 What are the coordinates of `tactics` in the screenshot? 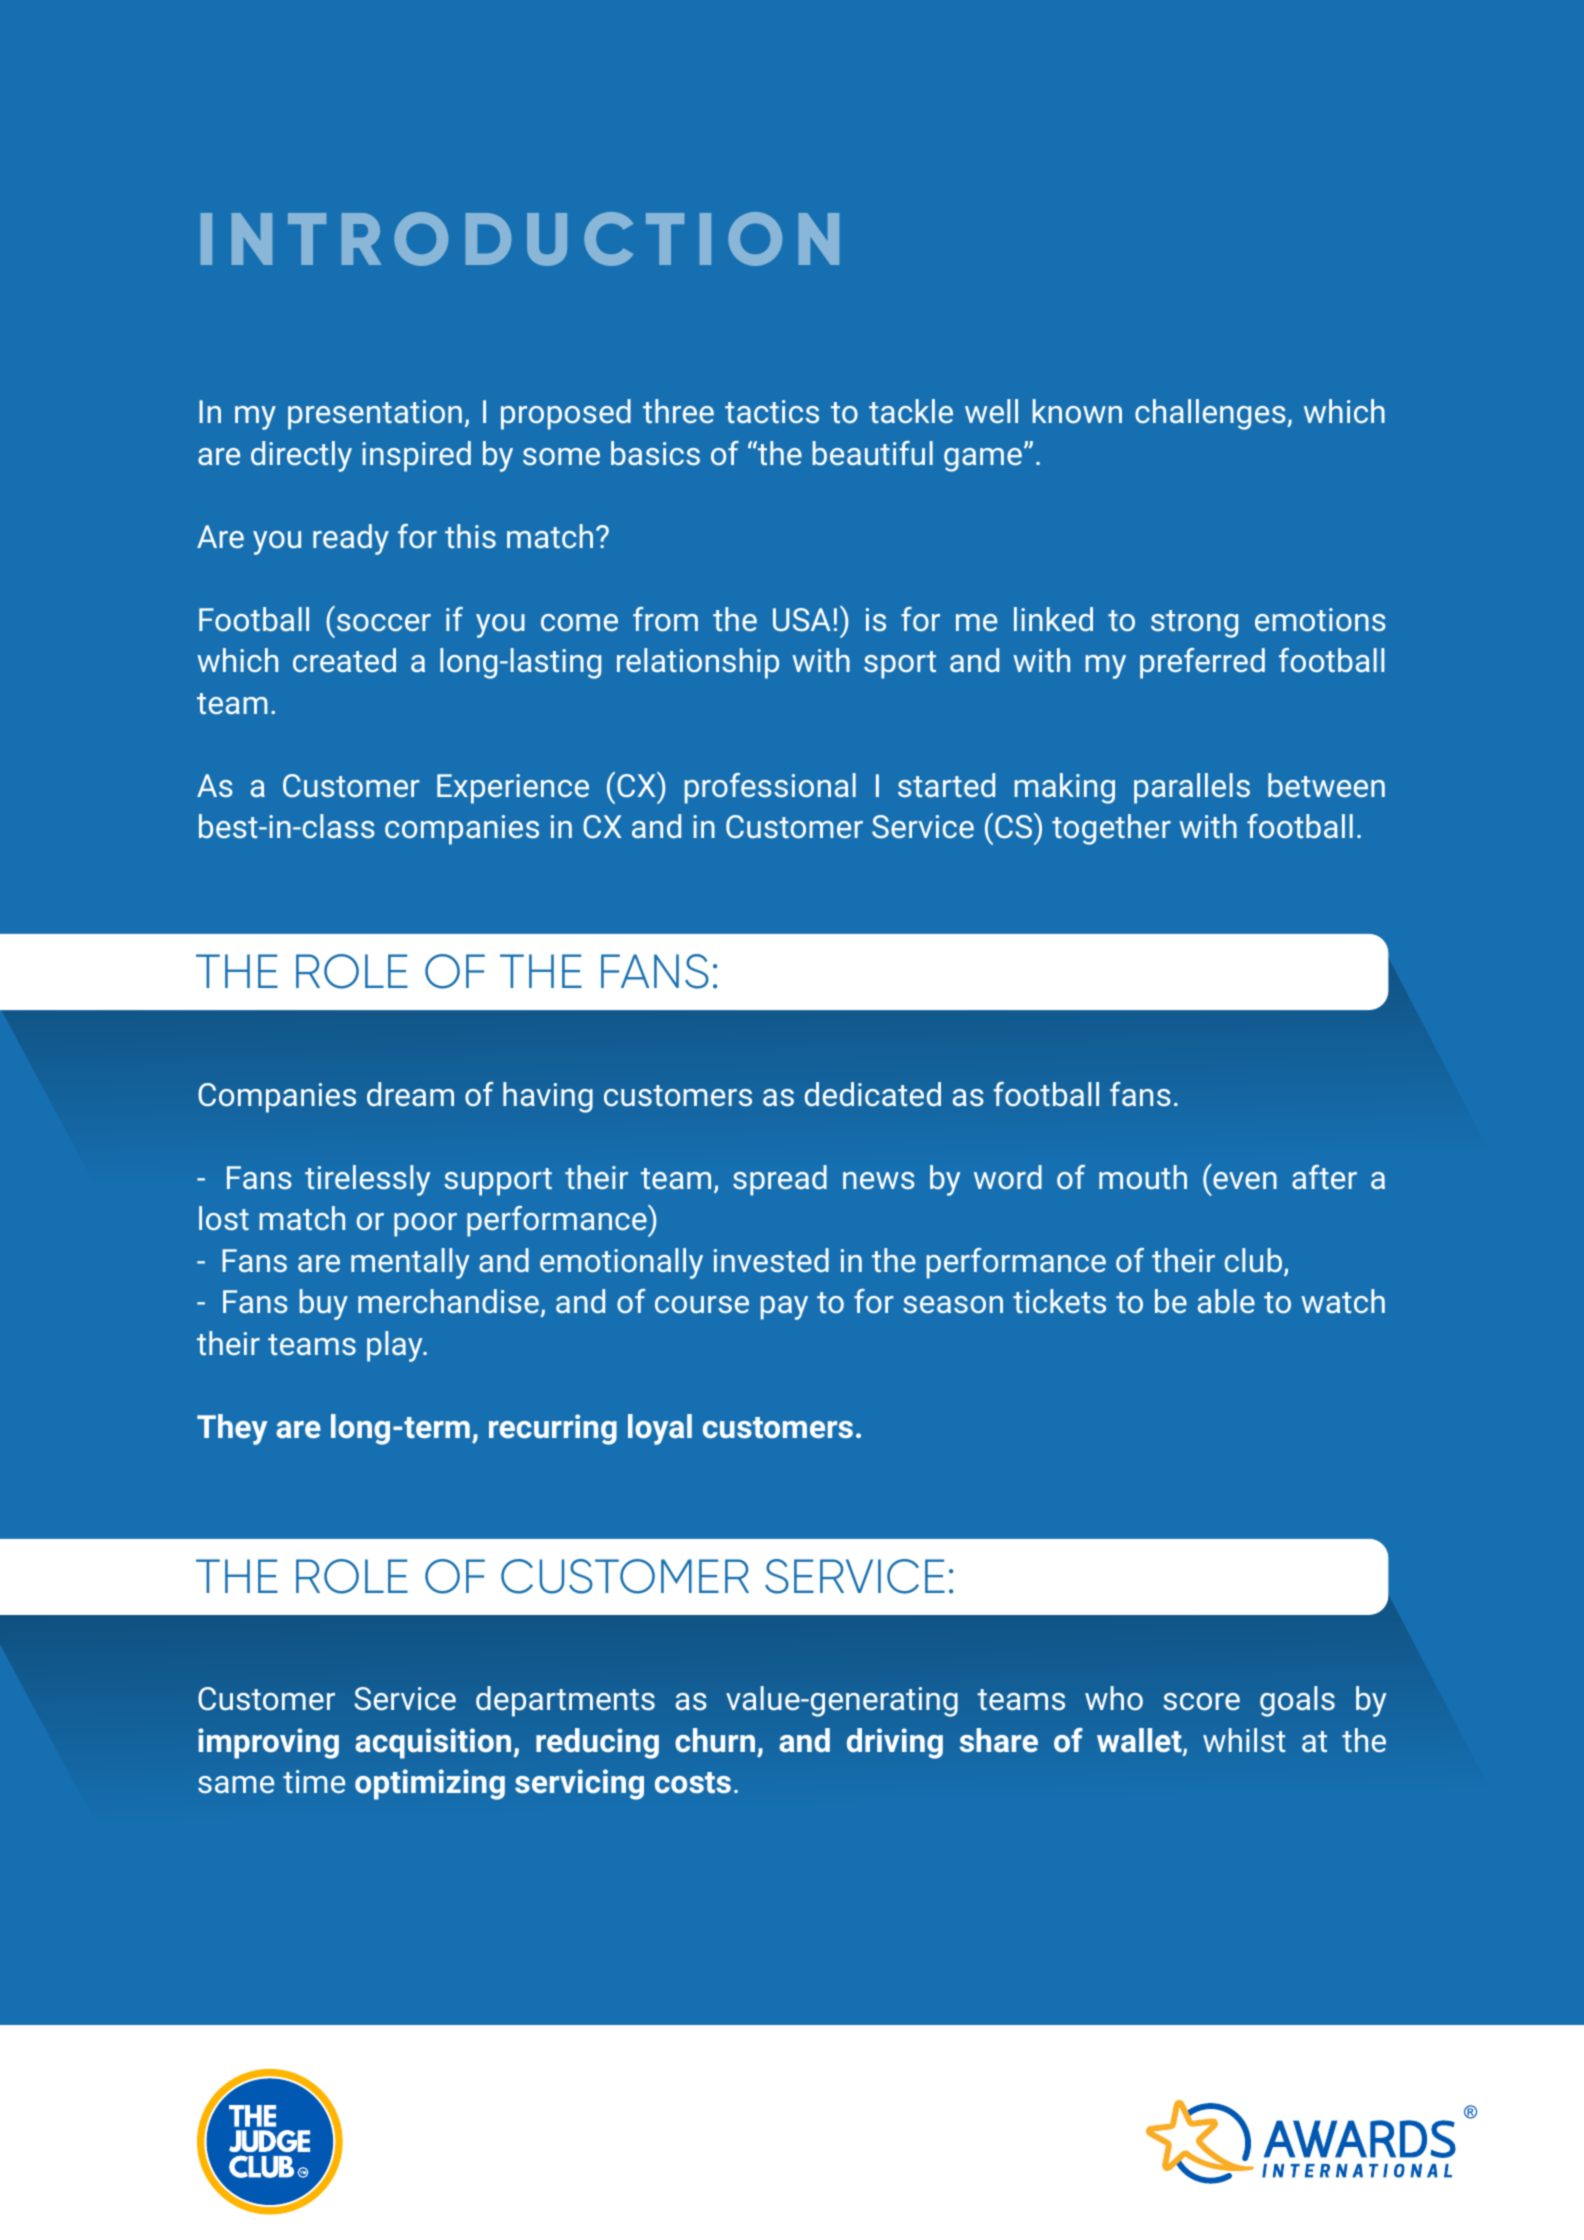 It's located at (772, 411).
